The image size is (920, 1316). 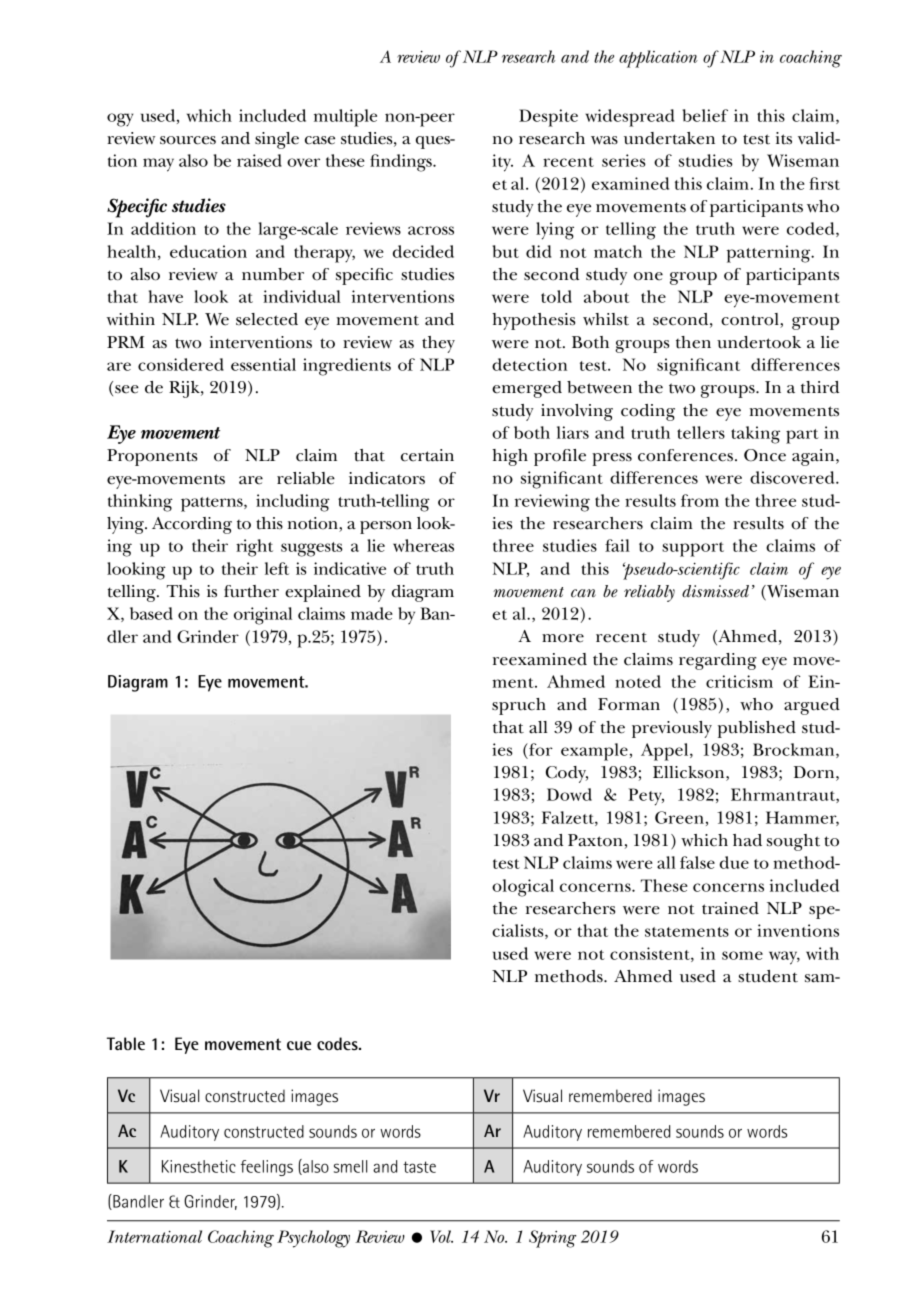 What do you see at coordinates (213, 504) in the screenshot?
I see `patterns` at bounding box center [213, 504].
